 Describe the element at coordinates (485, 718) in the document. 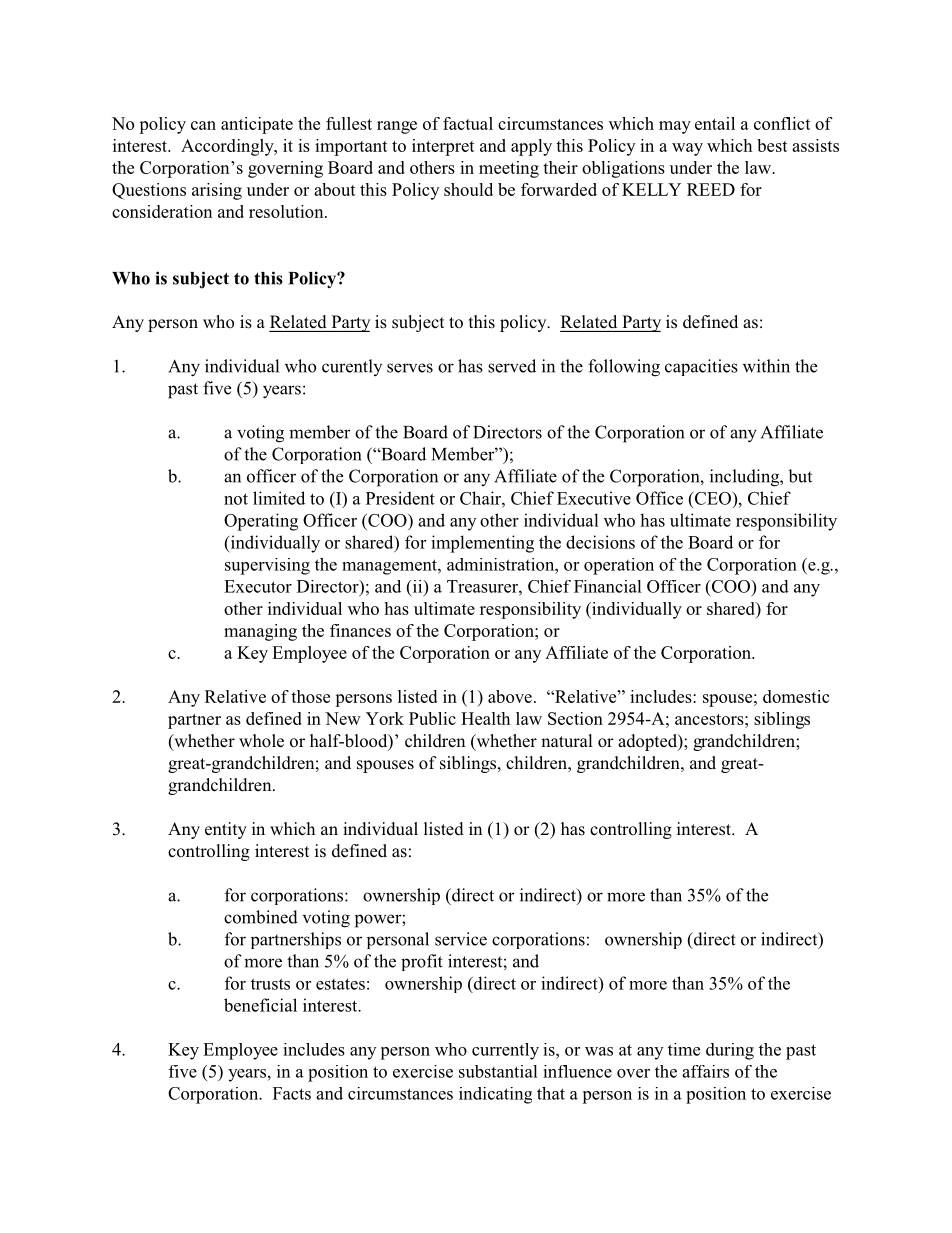

I see `Health` at that location.
